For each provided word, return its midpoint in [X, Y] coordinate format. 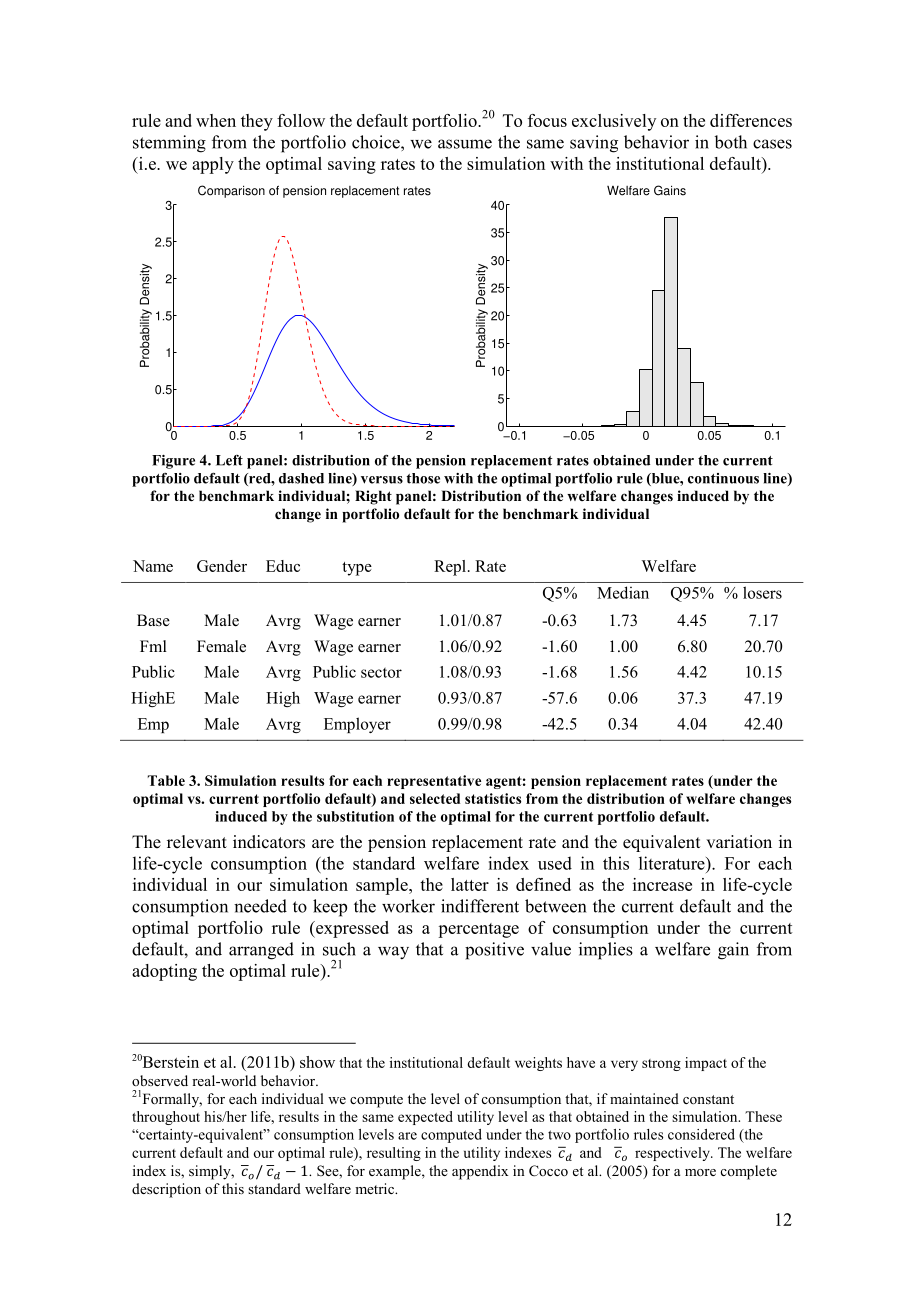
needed [260, 906]
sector [381, 673]
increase [662, 884]
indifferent [480, 906]
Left [229, 460]
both [731, 142]
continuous [723, 478]
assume [465, 144]
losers [762, 592]
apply [213, 165]
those [423, 478]
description [166, 1190]
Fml [153, 646]
